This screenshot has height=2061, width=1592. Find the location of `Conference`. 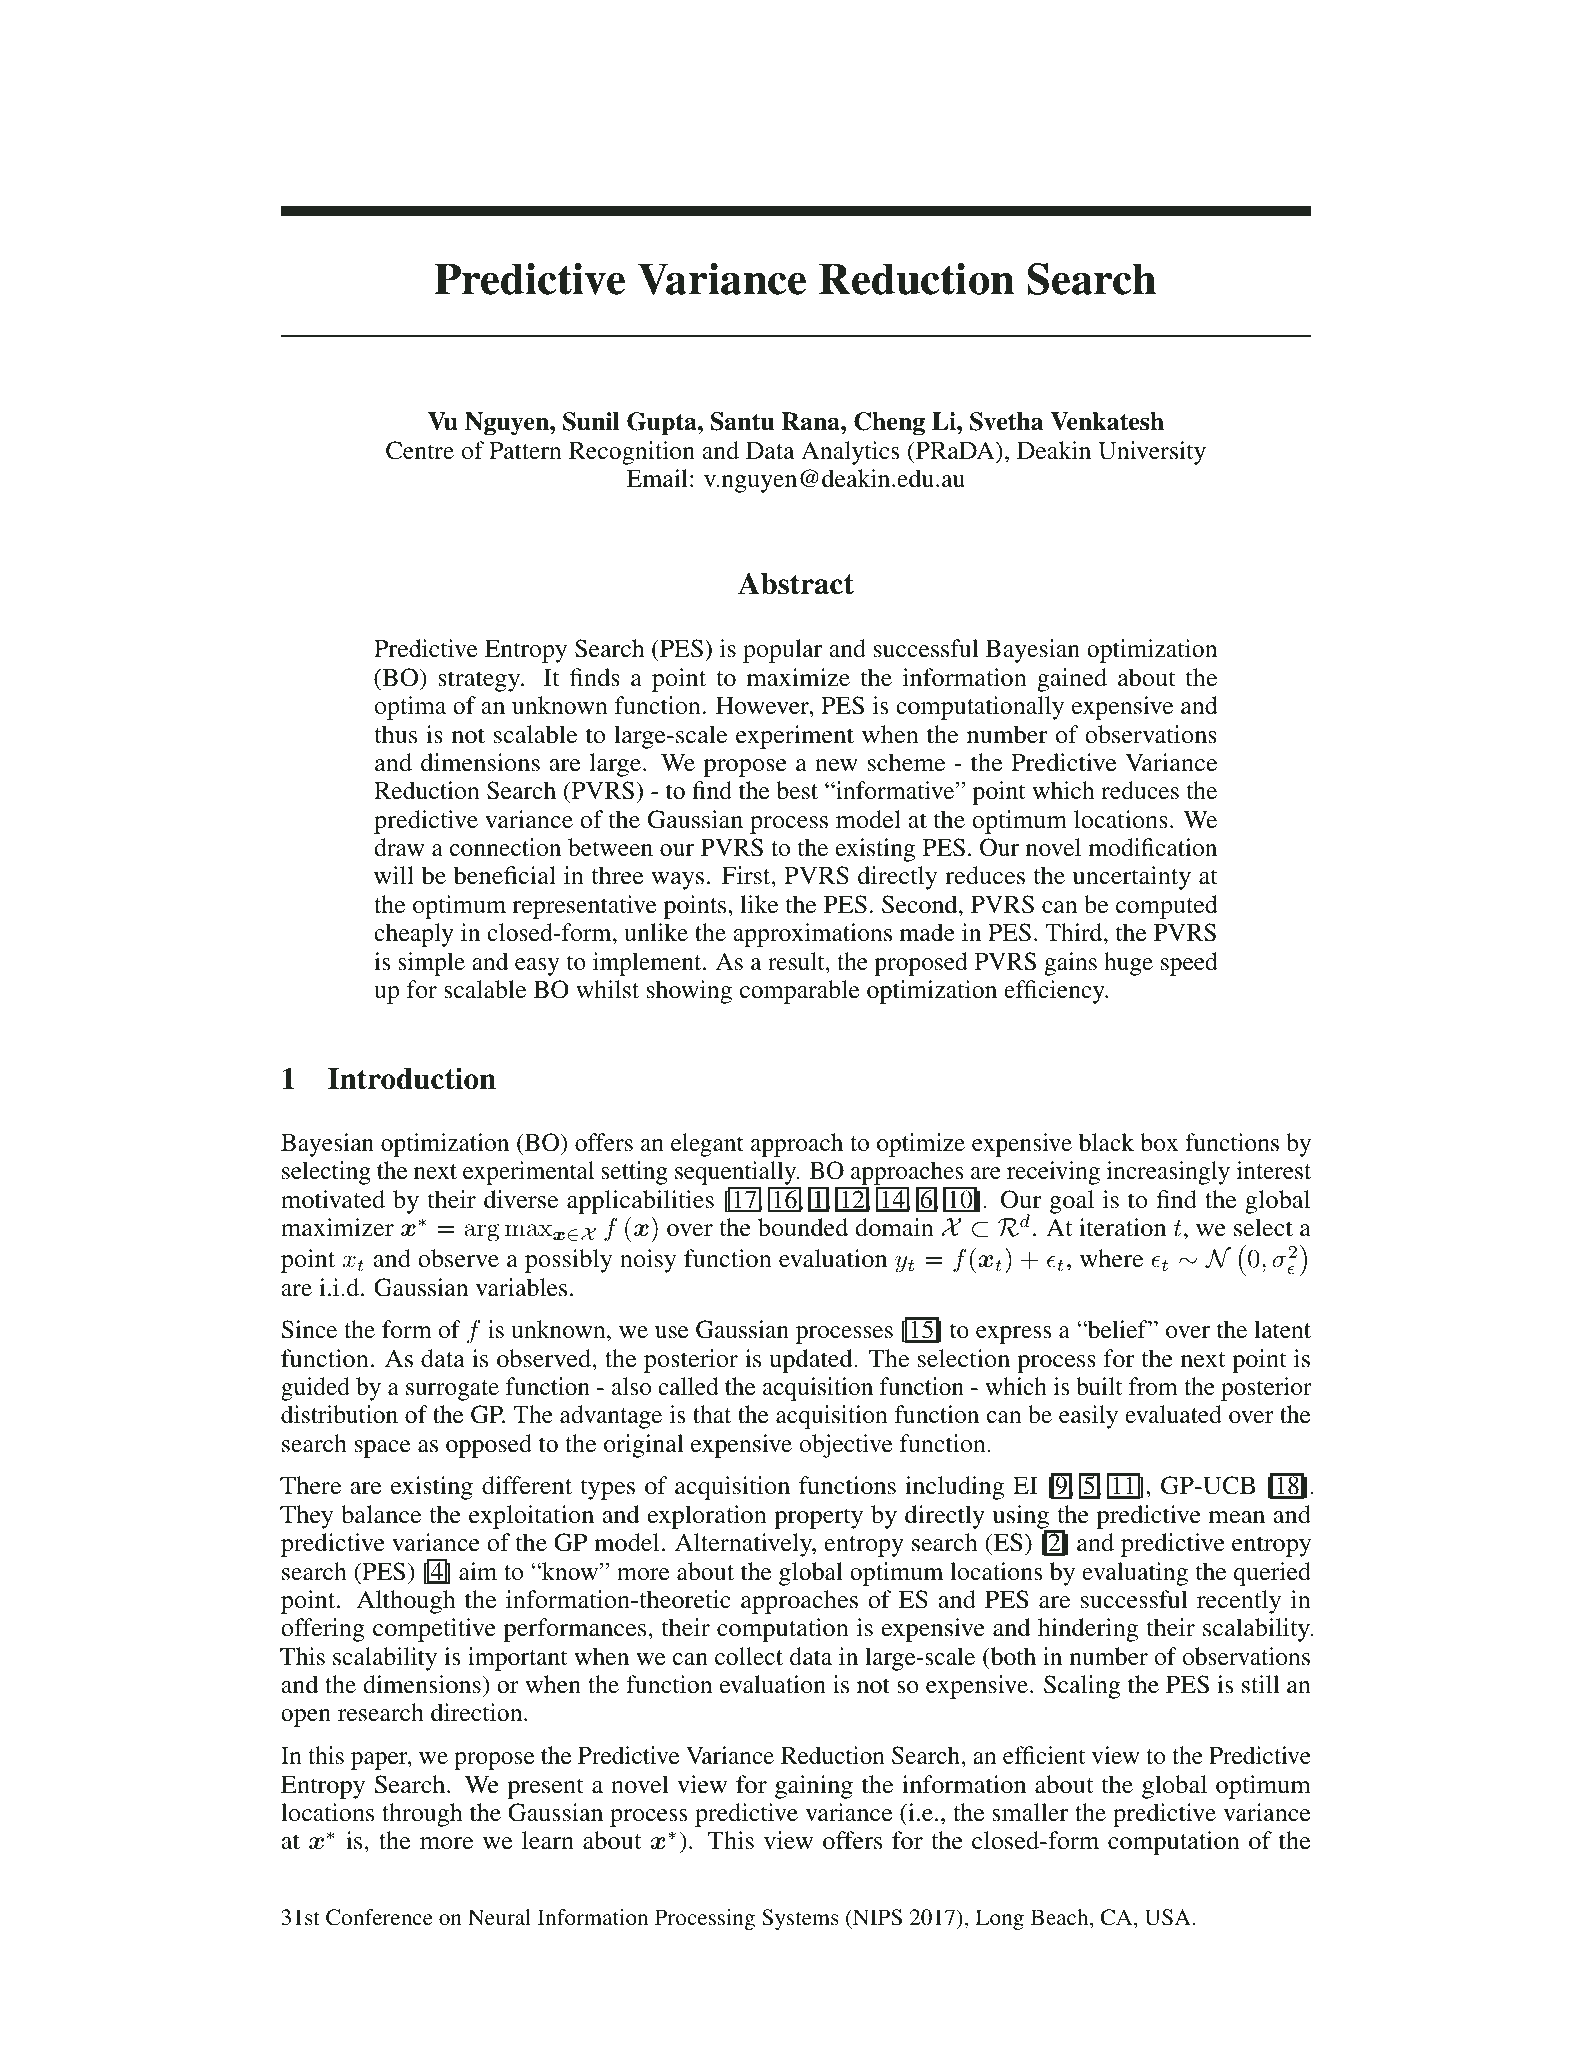

Conference is located at coordinates (379, 1917).
